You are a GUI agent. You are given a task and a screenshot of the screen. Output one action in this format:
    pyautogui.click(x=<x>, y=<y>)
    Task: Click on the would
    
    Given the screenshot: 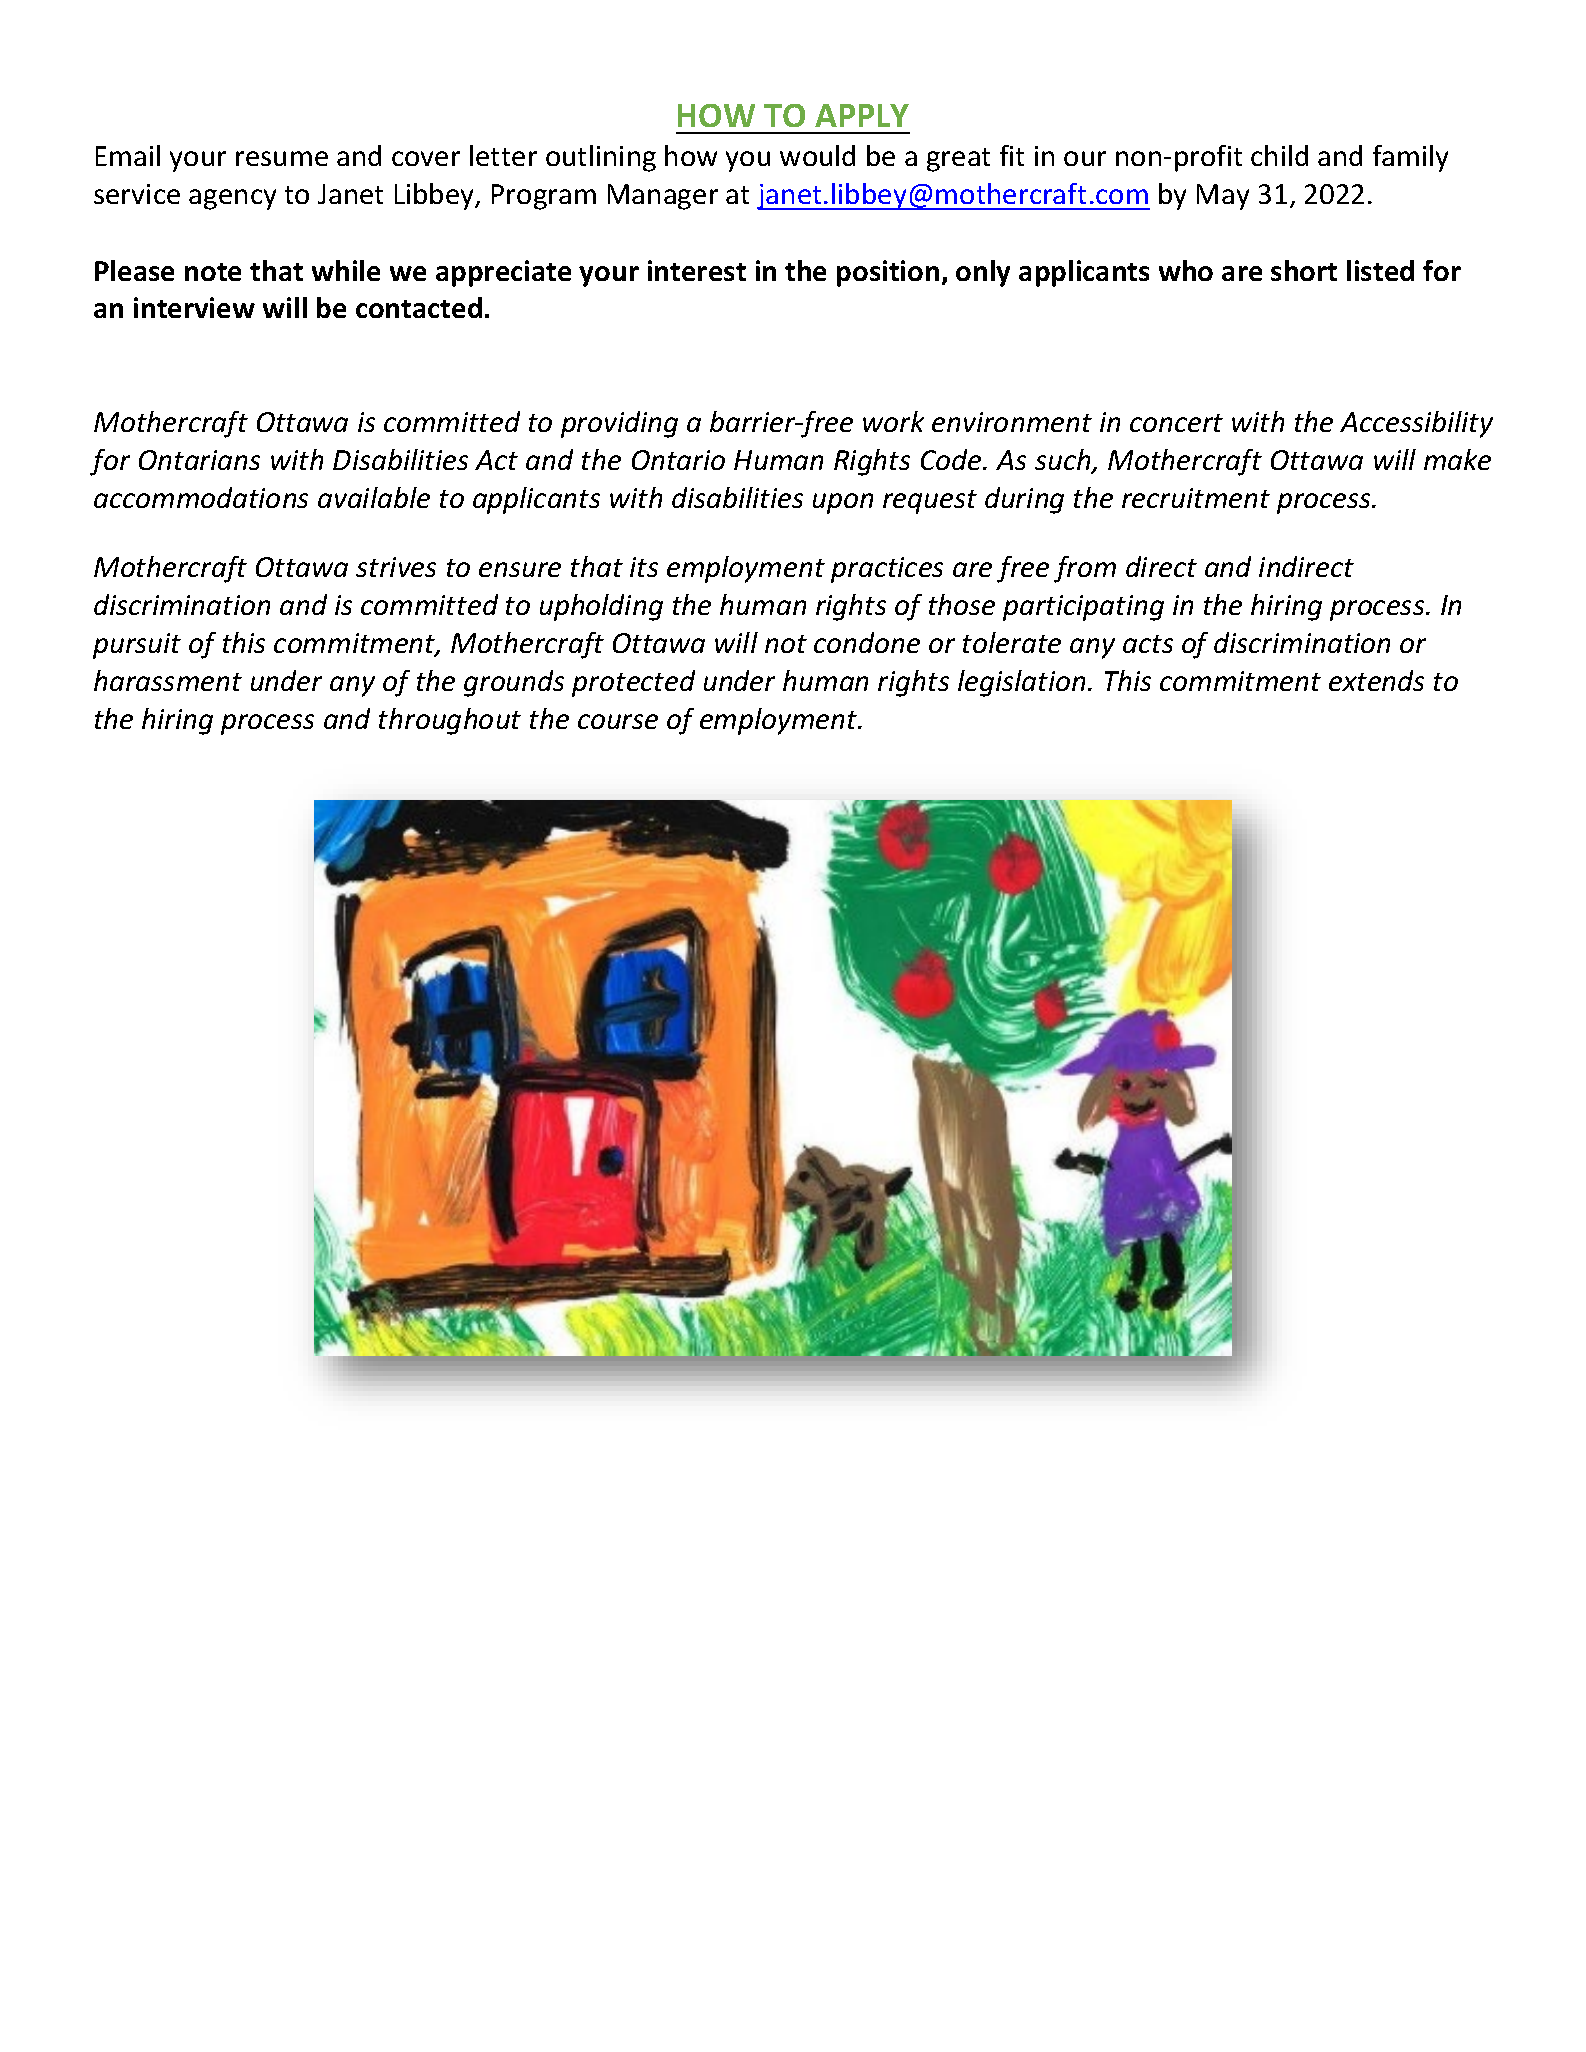 What is the action you would take?
    pyautogui.click(x=817, y=155)
